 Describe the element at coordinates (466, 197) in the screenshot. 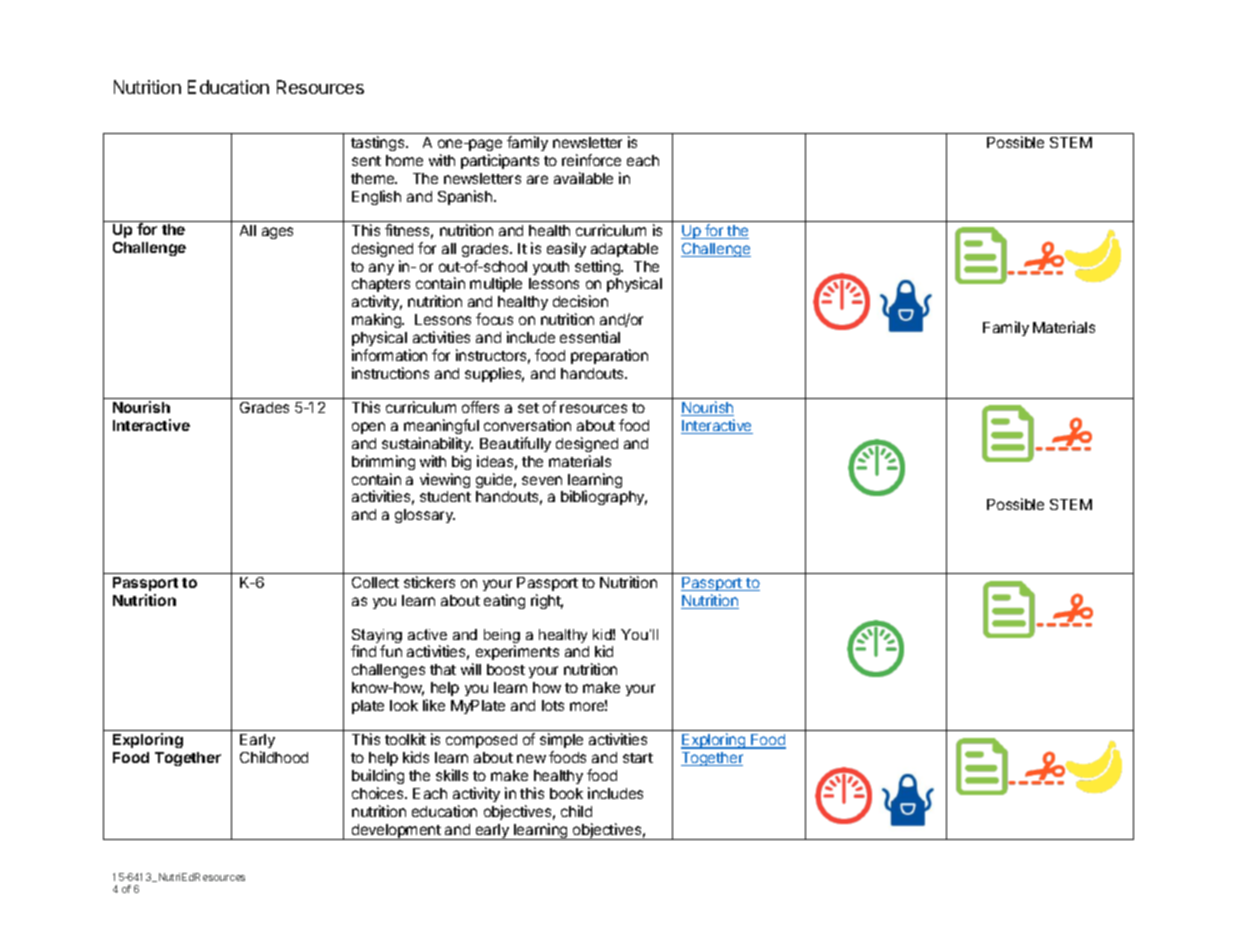

I see `Spanish` at that location.
